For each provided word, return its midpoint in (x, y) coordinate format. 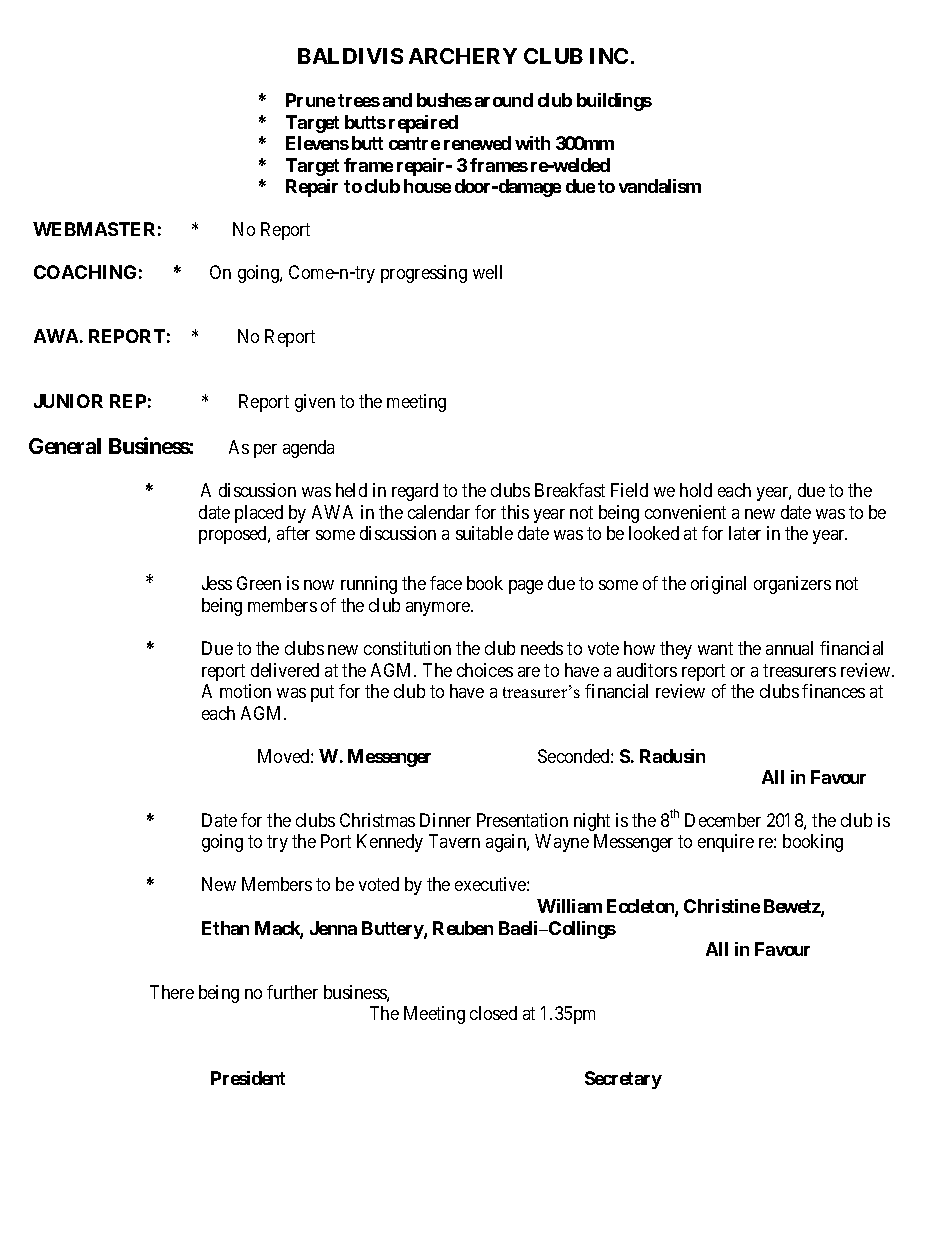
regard (415, 492)
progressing (424, 274)
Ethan (225, 928)
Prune (310, 100)
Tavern (454, 841)
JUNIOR (68, 401)
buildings (614, 102)
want (715, 648)
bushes (444, 100)
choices (485, 670)
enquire (726, 843)
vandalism (660, 186)
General (65, 446)
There (172, 992)
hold (696, 490)
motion (245, 691)
